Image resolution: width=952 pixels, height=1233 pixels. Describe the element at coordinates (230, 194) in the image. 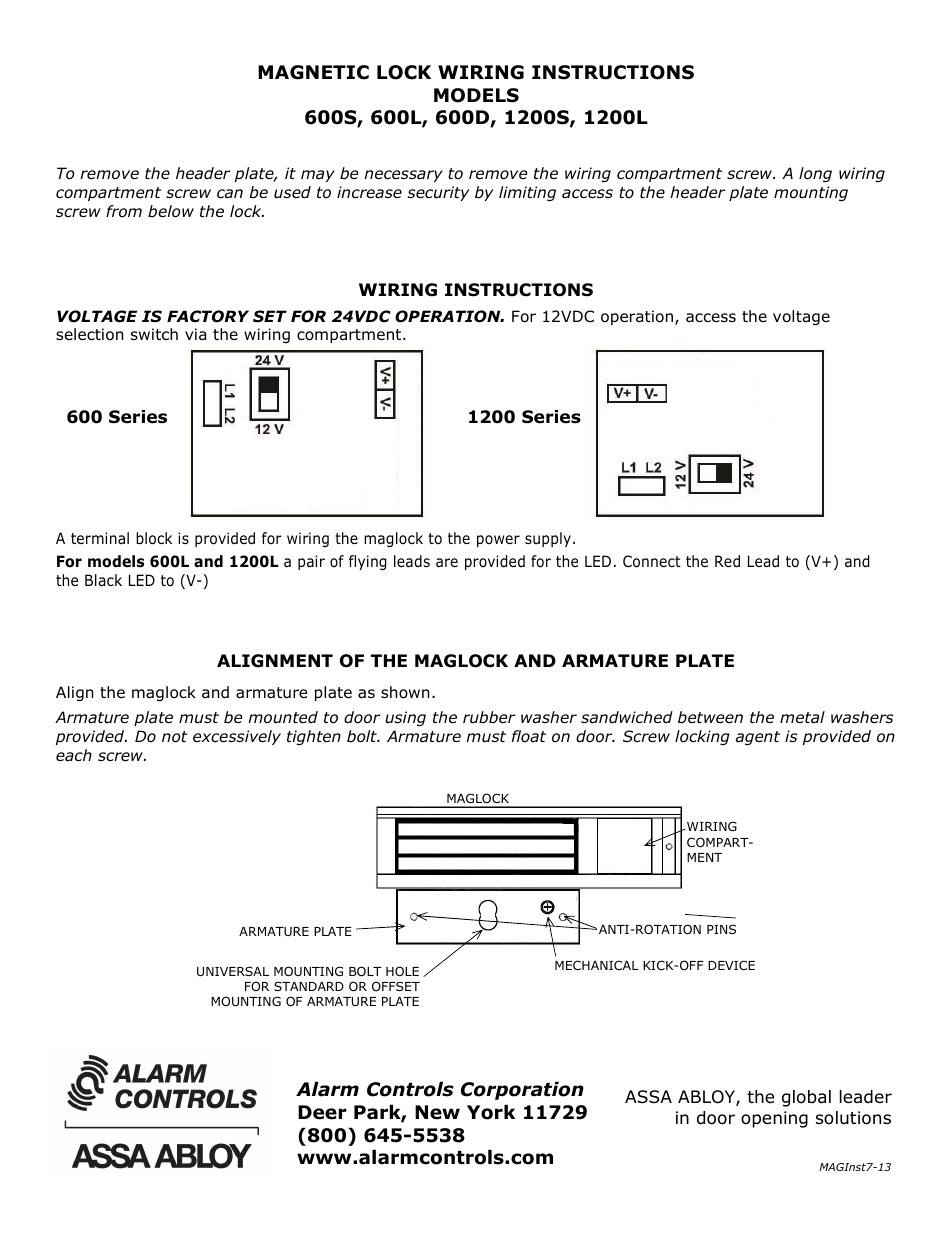

I see `can` at that location.
